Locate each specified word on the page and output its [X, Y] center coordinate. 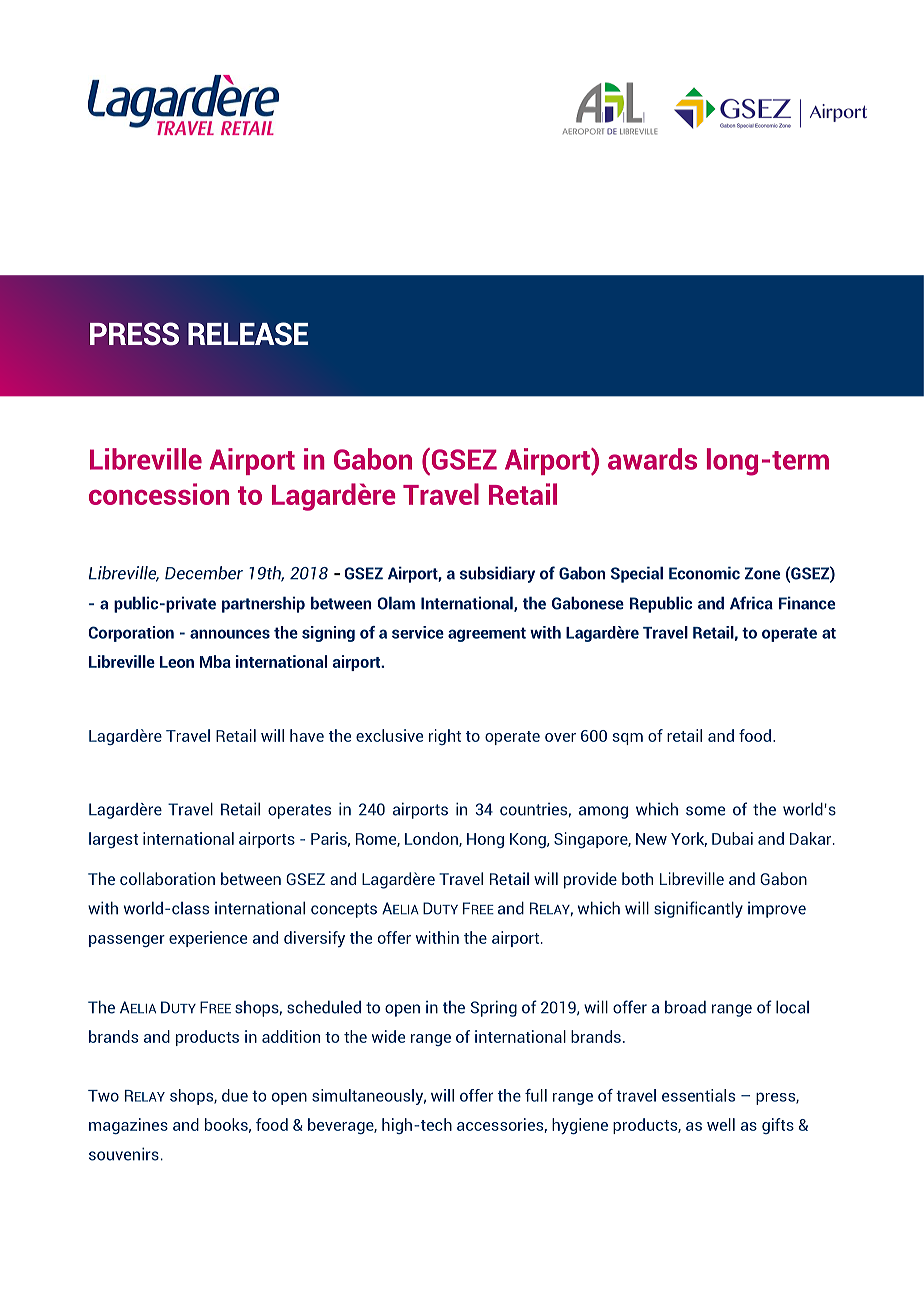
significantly [698, 909]
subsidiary [497, 574]
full [536, 1095]
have [307, 735]
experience [208, 939]
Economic [704, 573]
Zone [762, 573]
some [705, 811]
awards [652, 459]
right [445, 737]
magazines [128, 1126]
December [204, 573]
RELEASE [248, 334]
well [721, 1124]
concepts [344, 910]
